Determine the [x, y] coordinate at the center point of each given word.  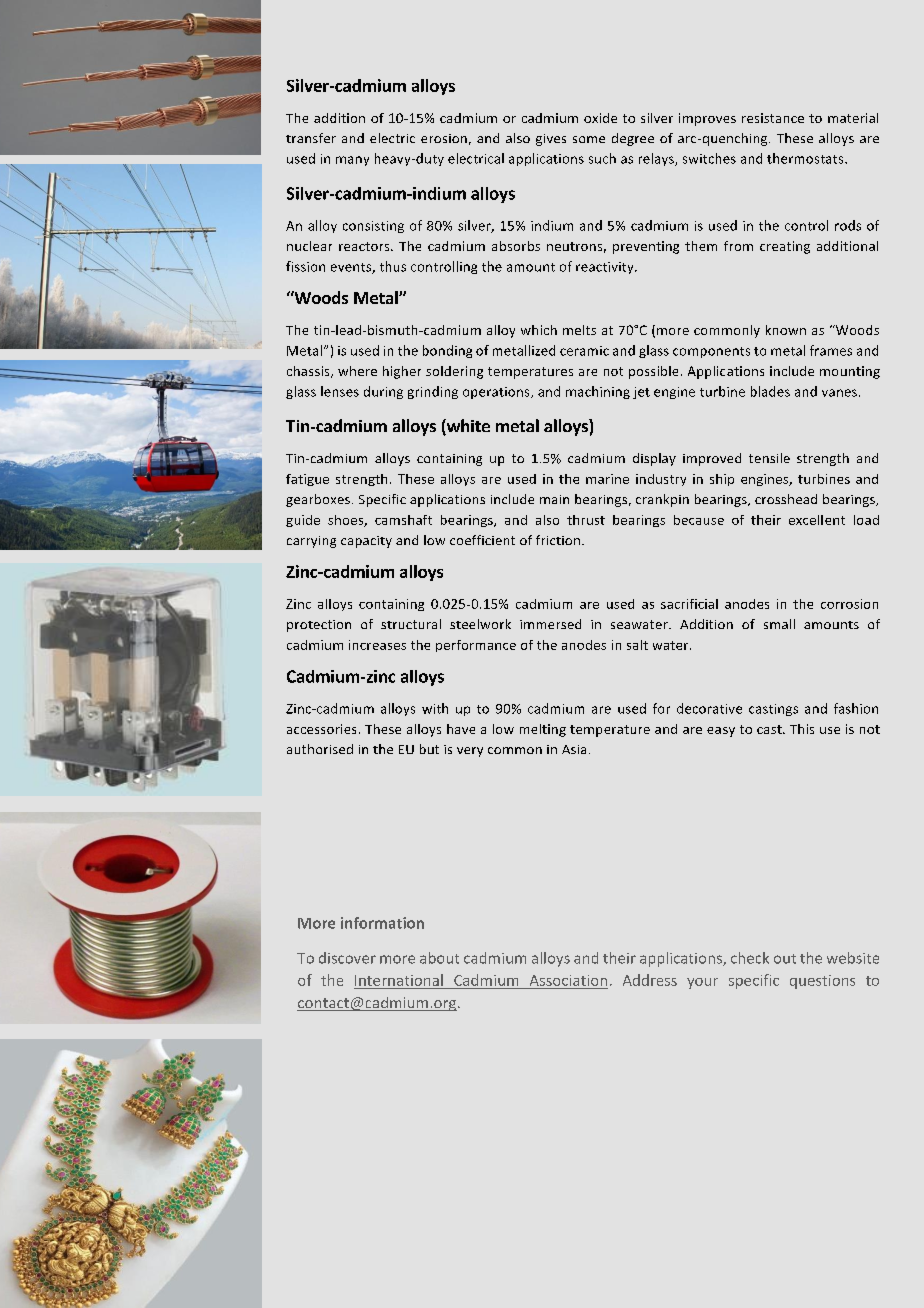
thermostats [806, 158]
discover [347, 958]
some [589, 139]
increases [377, 645]
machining [598, 392]
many [352, 161]
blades [770, 391]
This [802, 729]
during [383, 392]
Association [568, 980]
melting [543, 730]
